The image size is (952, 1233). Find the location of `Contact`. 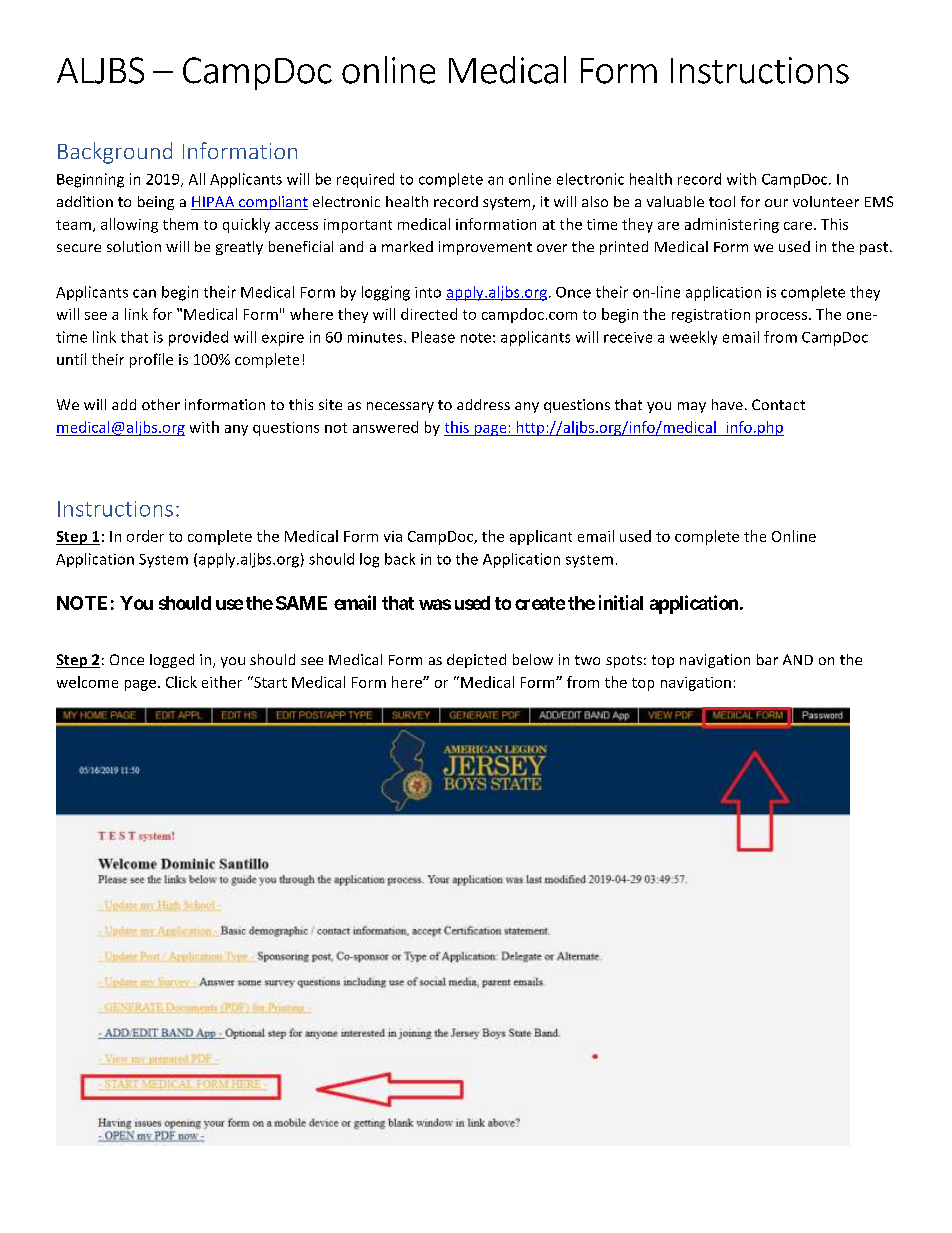

Contact is located at coordinates (778, 404).
